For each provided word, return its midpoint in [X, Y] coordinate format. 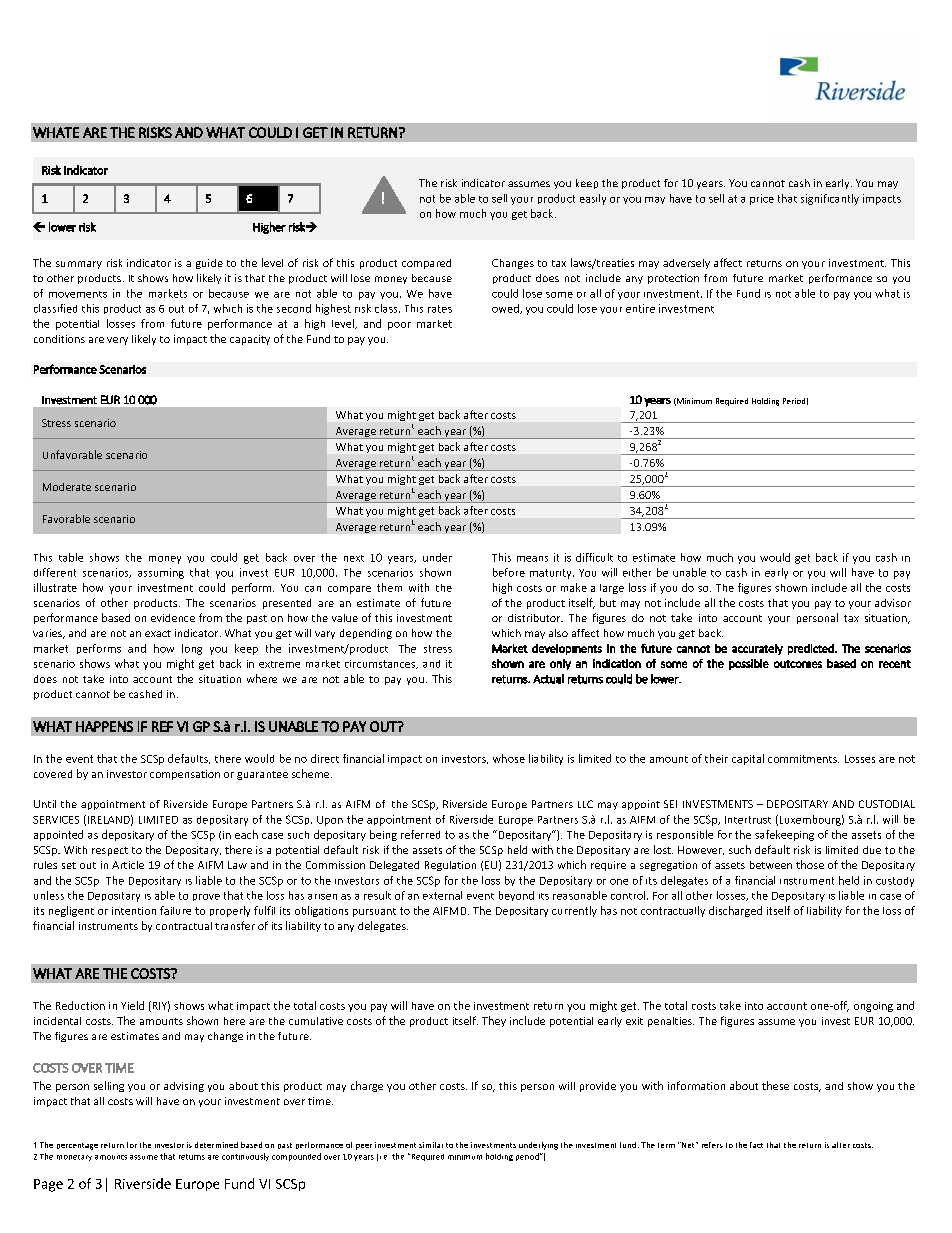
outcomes [798, 664]
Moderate [67, 487]
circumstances [381, 664]
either [637, 572]
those [810, 864]
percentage [77, 1146]
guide [209, 264]
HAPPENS [104, 726]
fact [756, 1145]
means [532, 559]
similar [431, 1145]
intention [134, 911]
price [762, 199]
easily [593, 199]
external [442, 895]
